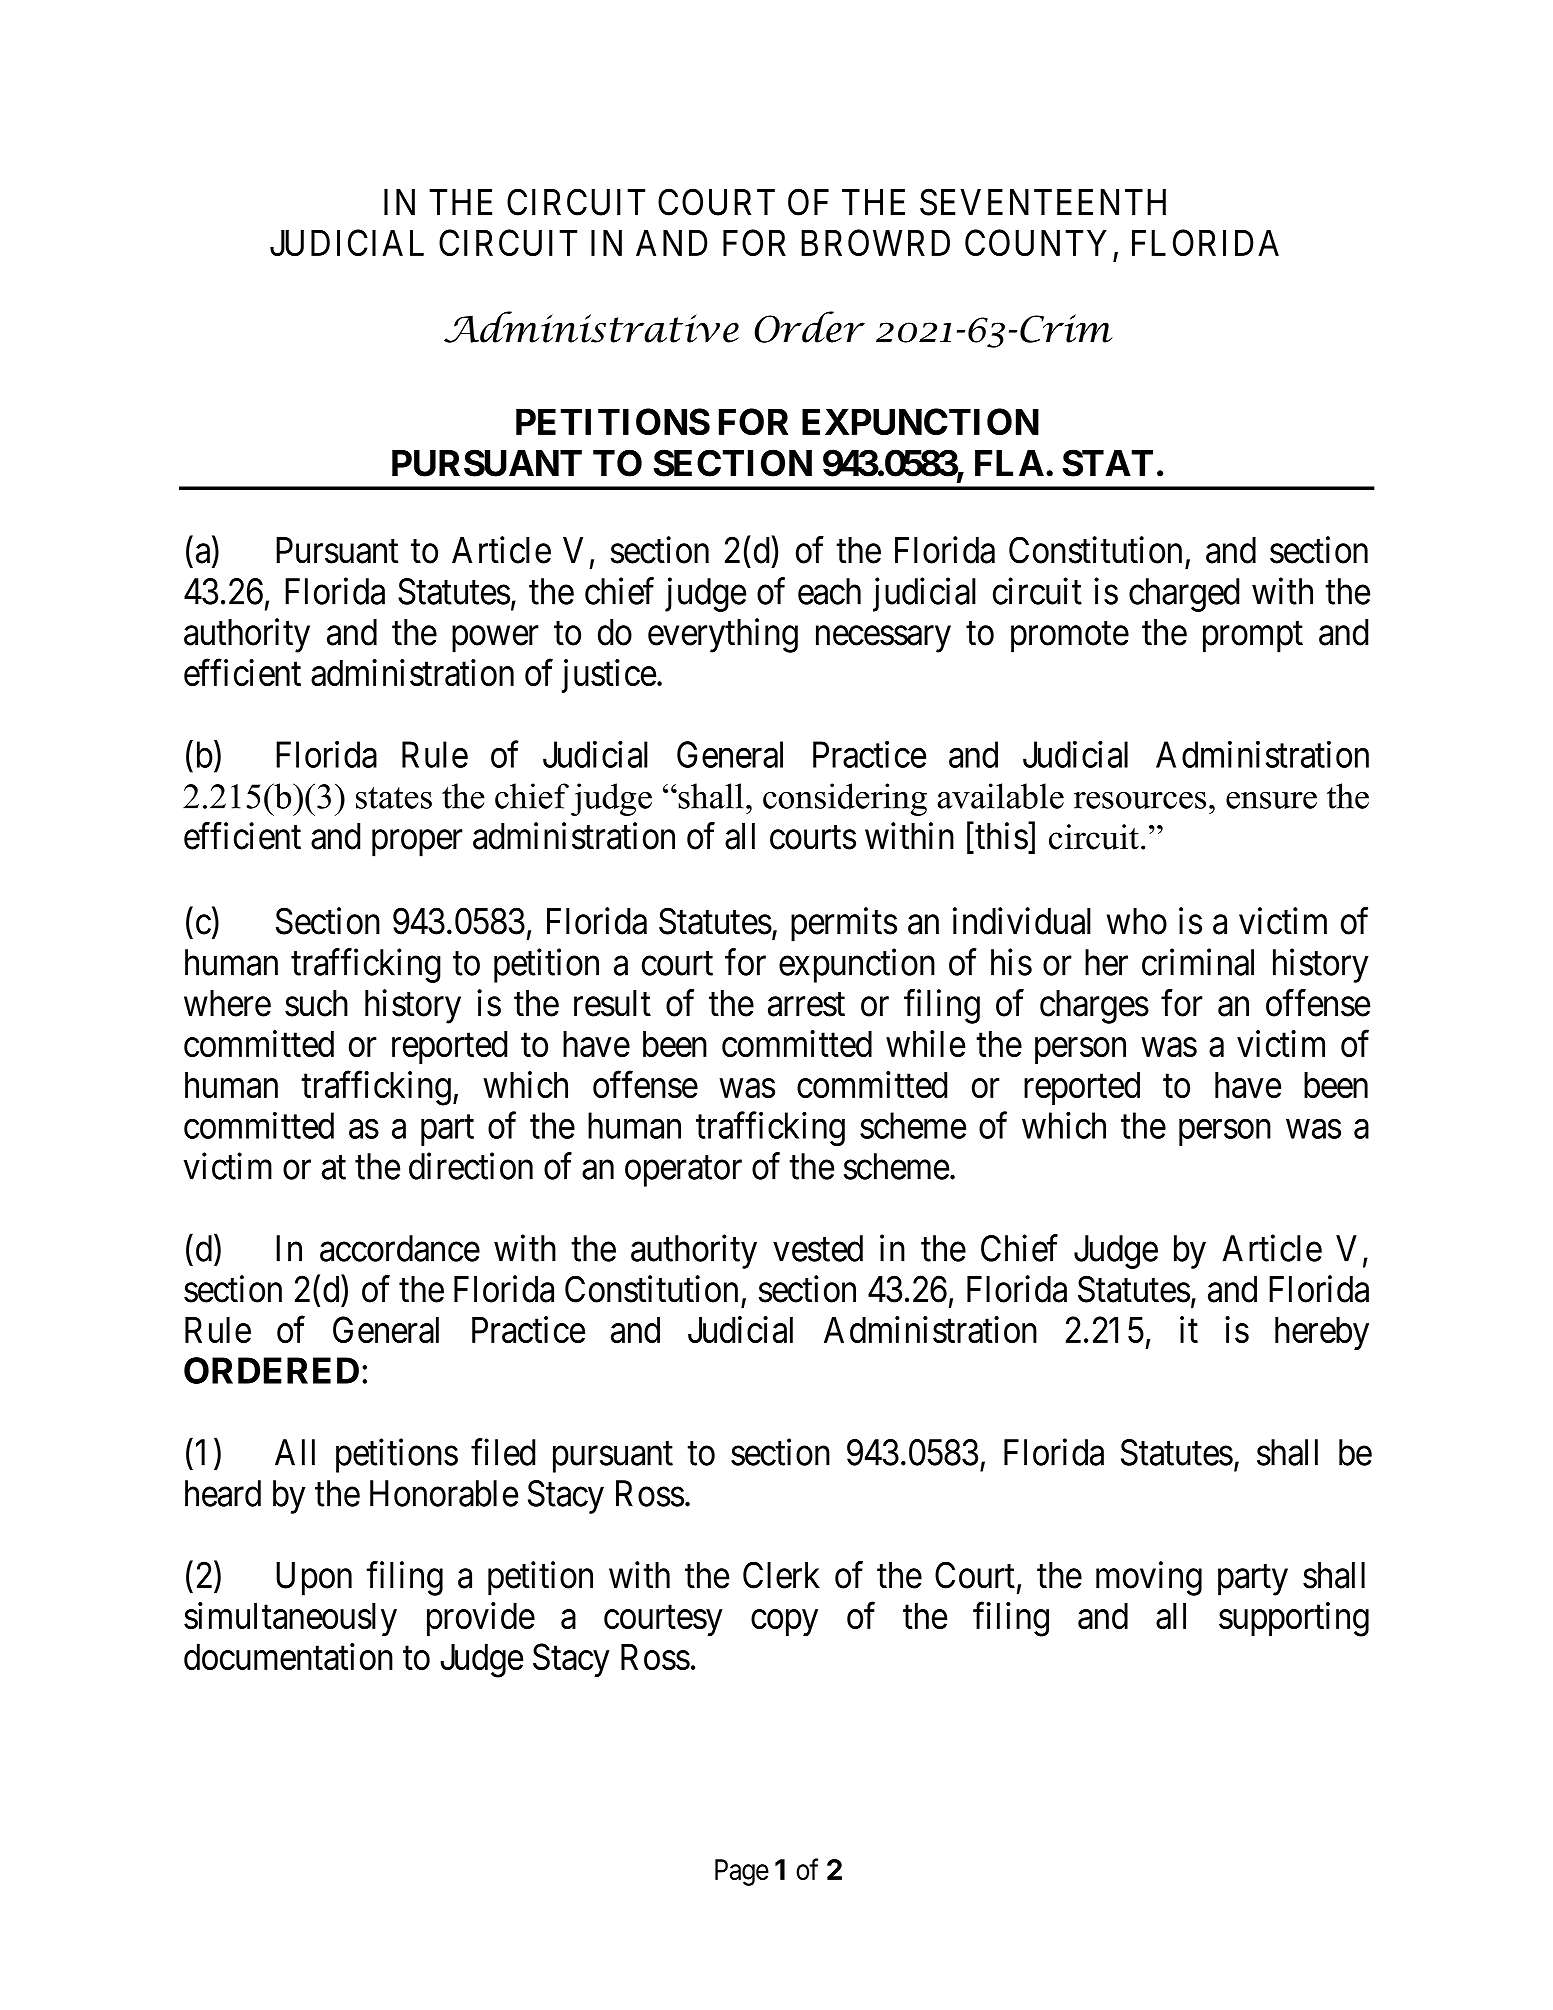 The height and width of the screenshot is (2010, 1553). What do you see at coordinates (288, 1656) in the screenshot?
I see `documentation` at bounding box center [288, 1656].
